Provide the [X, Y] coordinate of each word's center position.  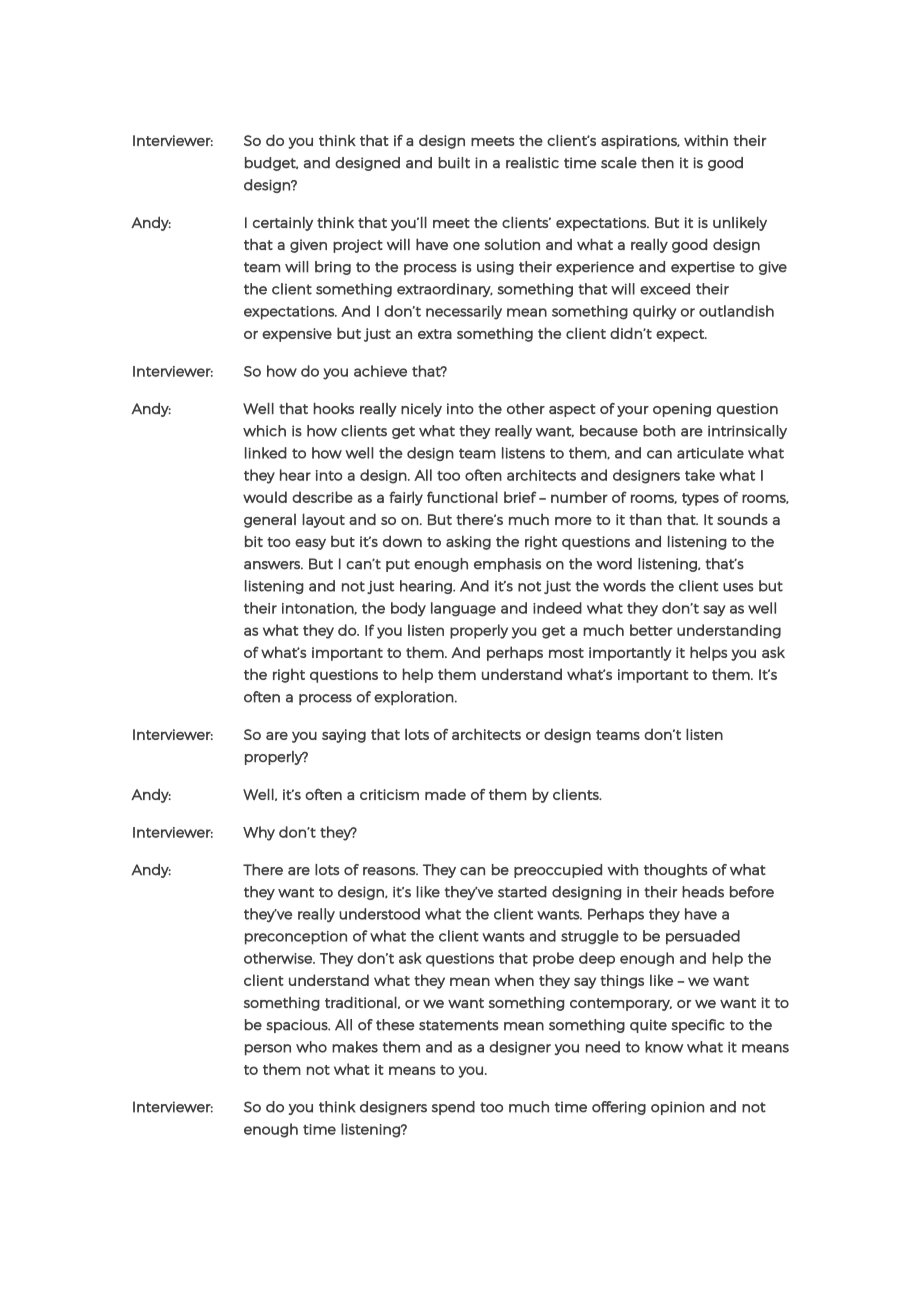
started [522, 892]
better [651, 630]
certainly [283, 224]
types [700, 499]
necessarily [464, 312]
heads [703, 892]
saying [344, 736]
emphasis [507, 565]
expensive [297, 335]
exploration [414, 698]
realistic [532, 163]
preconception [296, 938]
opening [682, 410]
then [657, 163]
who [311, 1047]
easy [310, 544]
